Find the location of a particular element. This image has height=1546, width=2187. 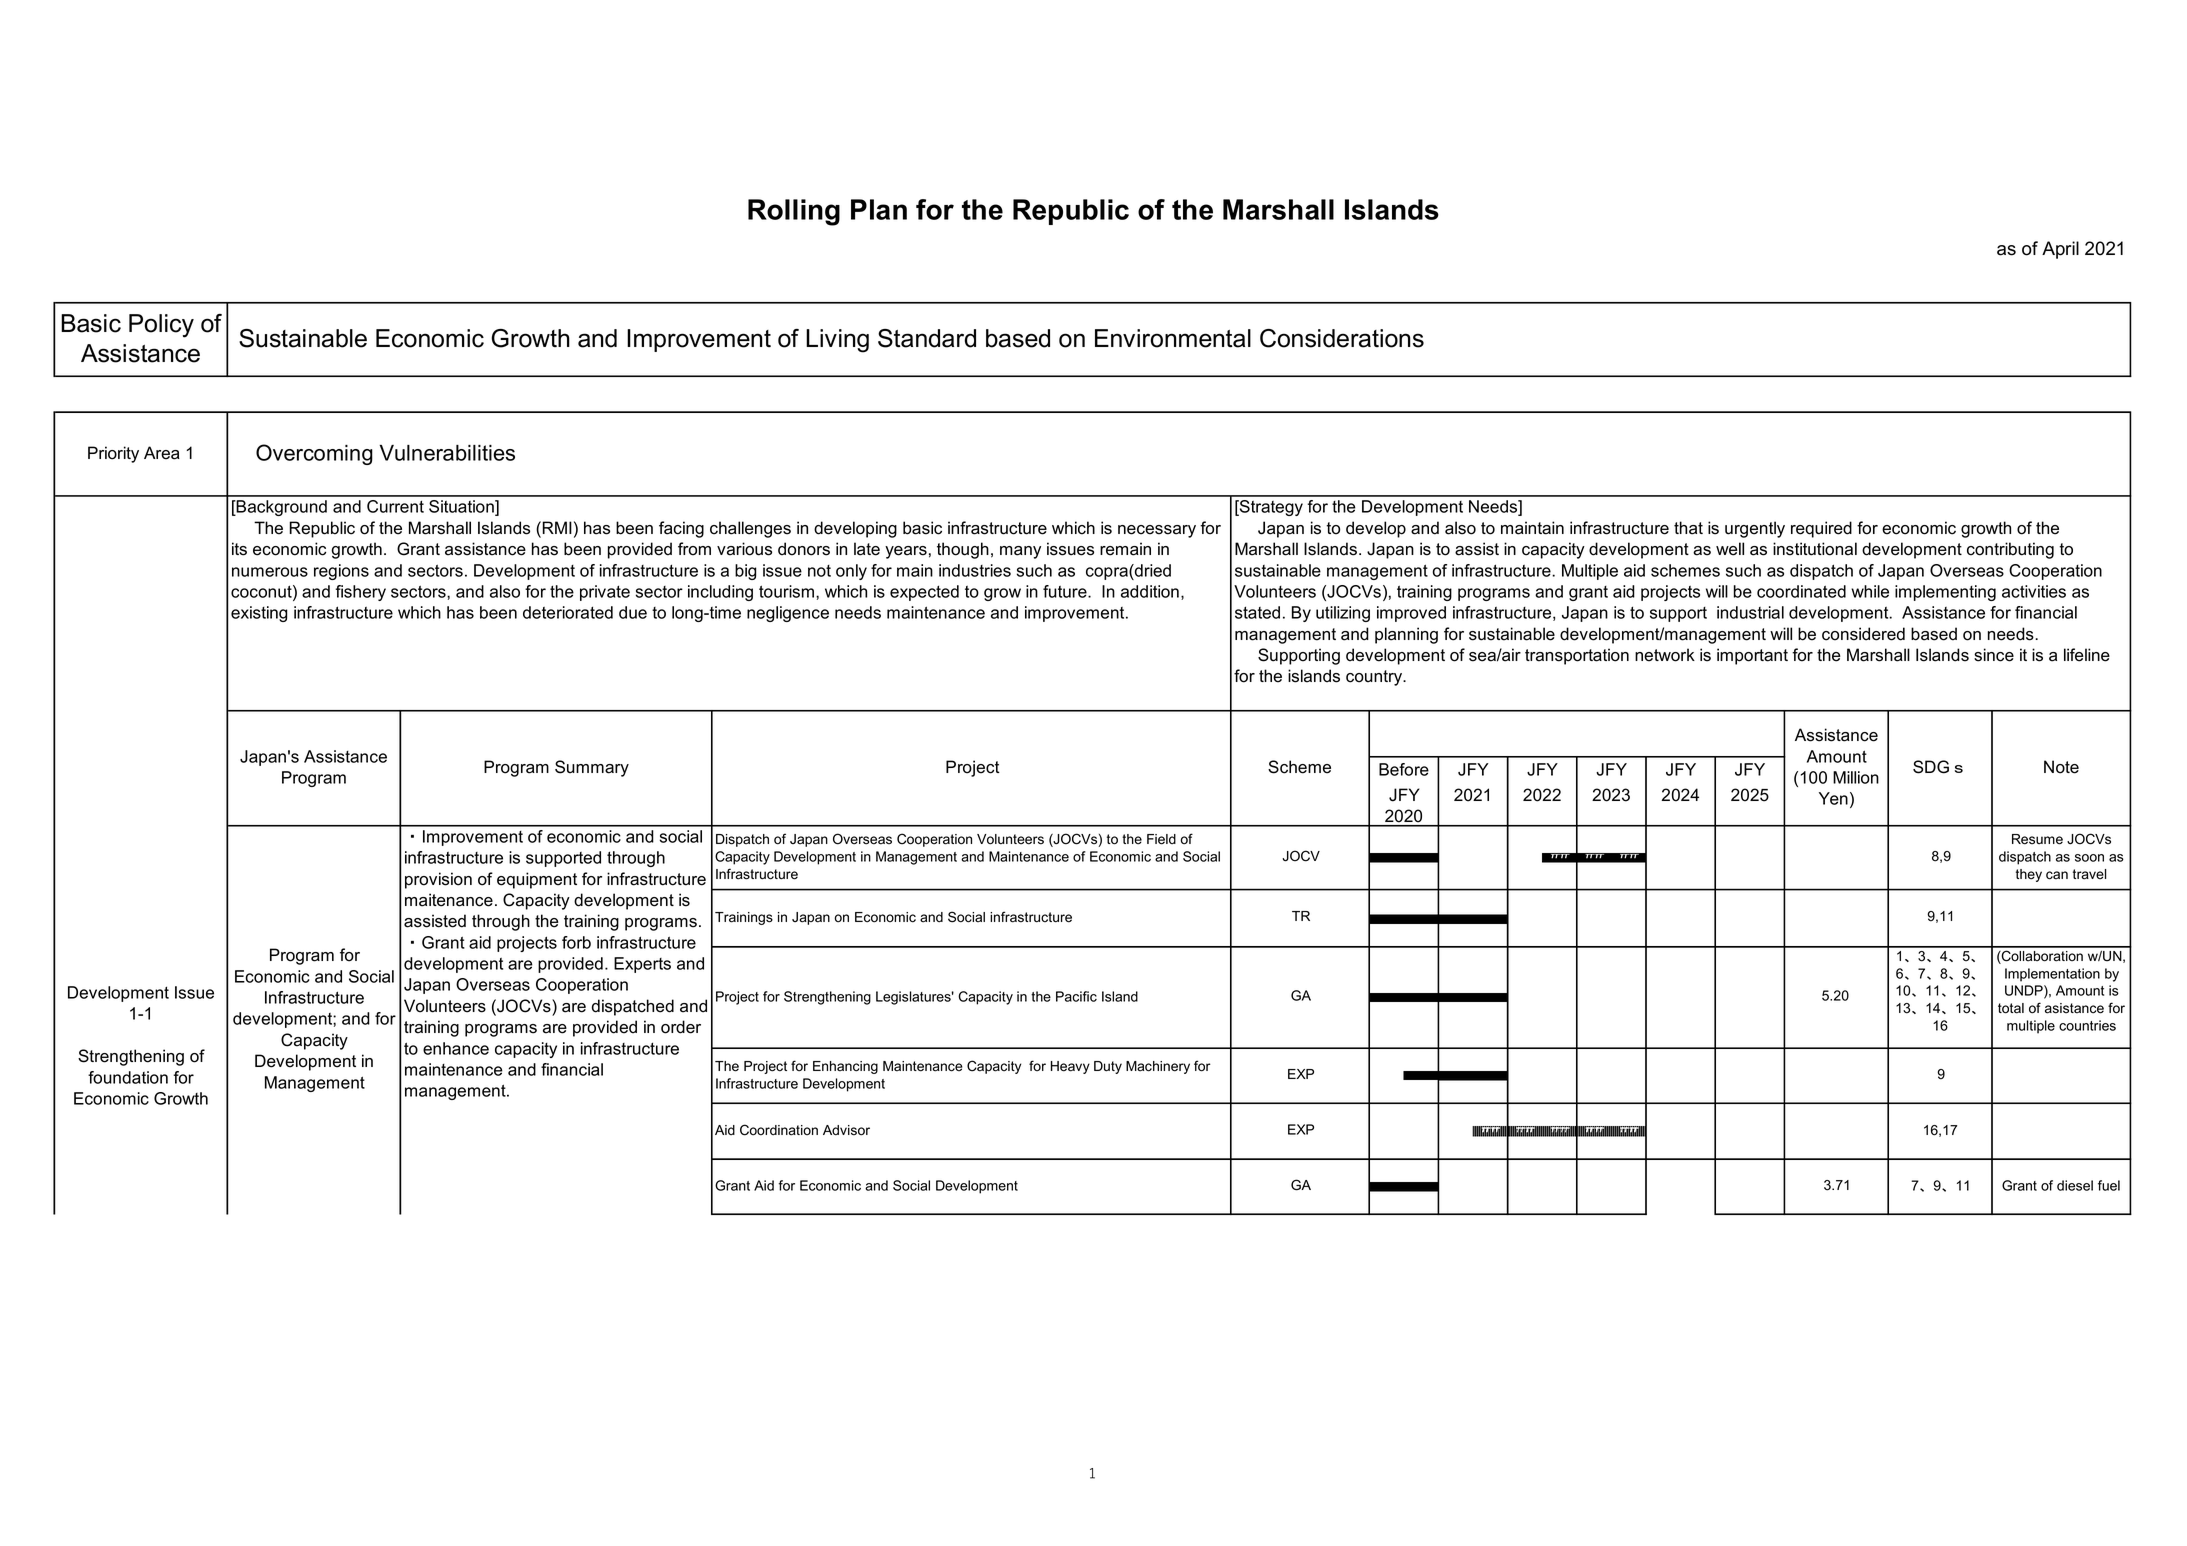

Rolling is located at coordinates (794, 212).
